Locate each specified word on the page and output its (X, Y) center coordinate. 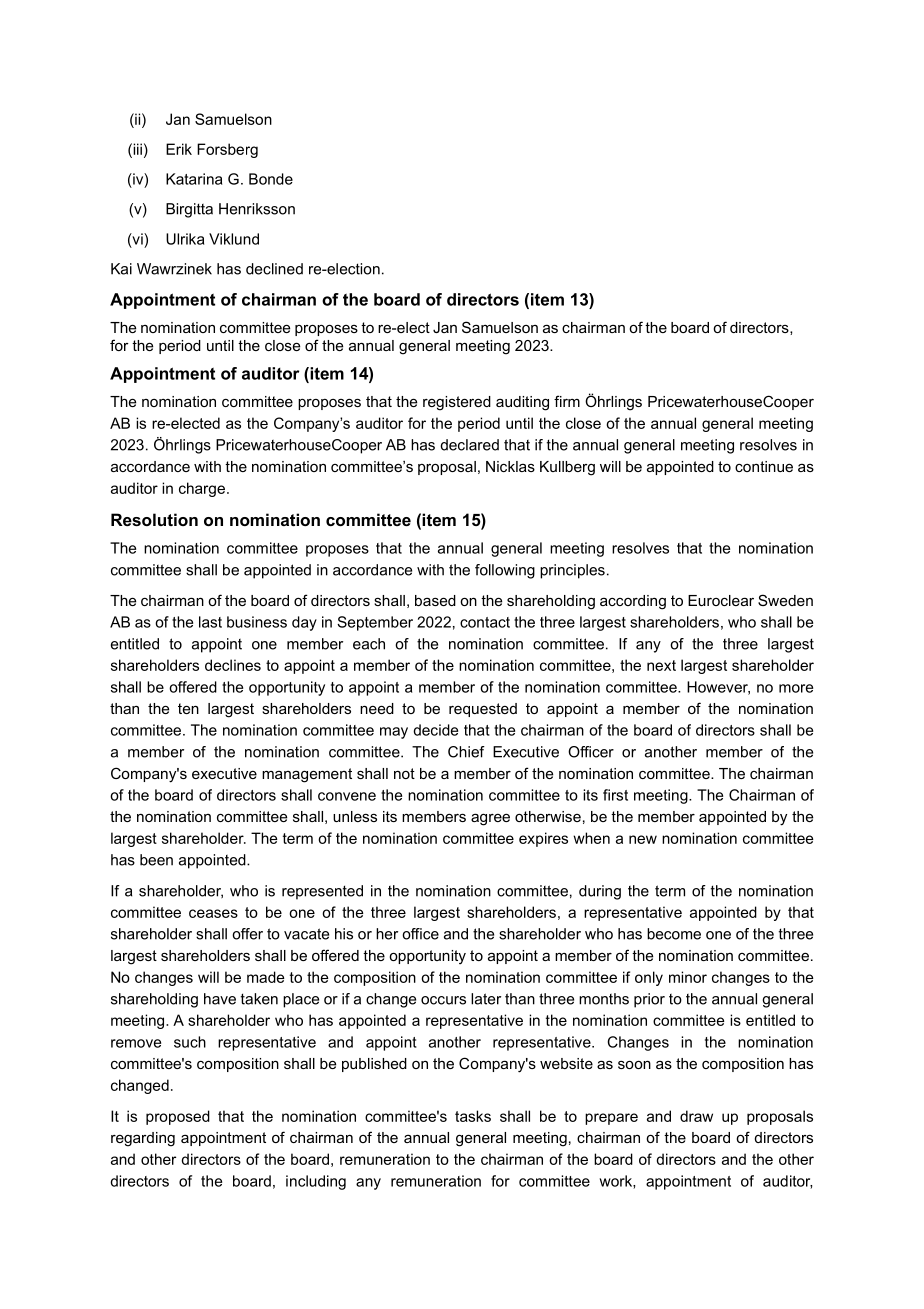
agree (490, 819)
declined (274, 269)
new (643, 839)
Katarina (194, 179)
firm (567, 401)
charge (203, 489)
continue (764, 466)
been (156, 860)
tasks (473, 1116)
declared (470, 445)
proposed (178, 1117)
